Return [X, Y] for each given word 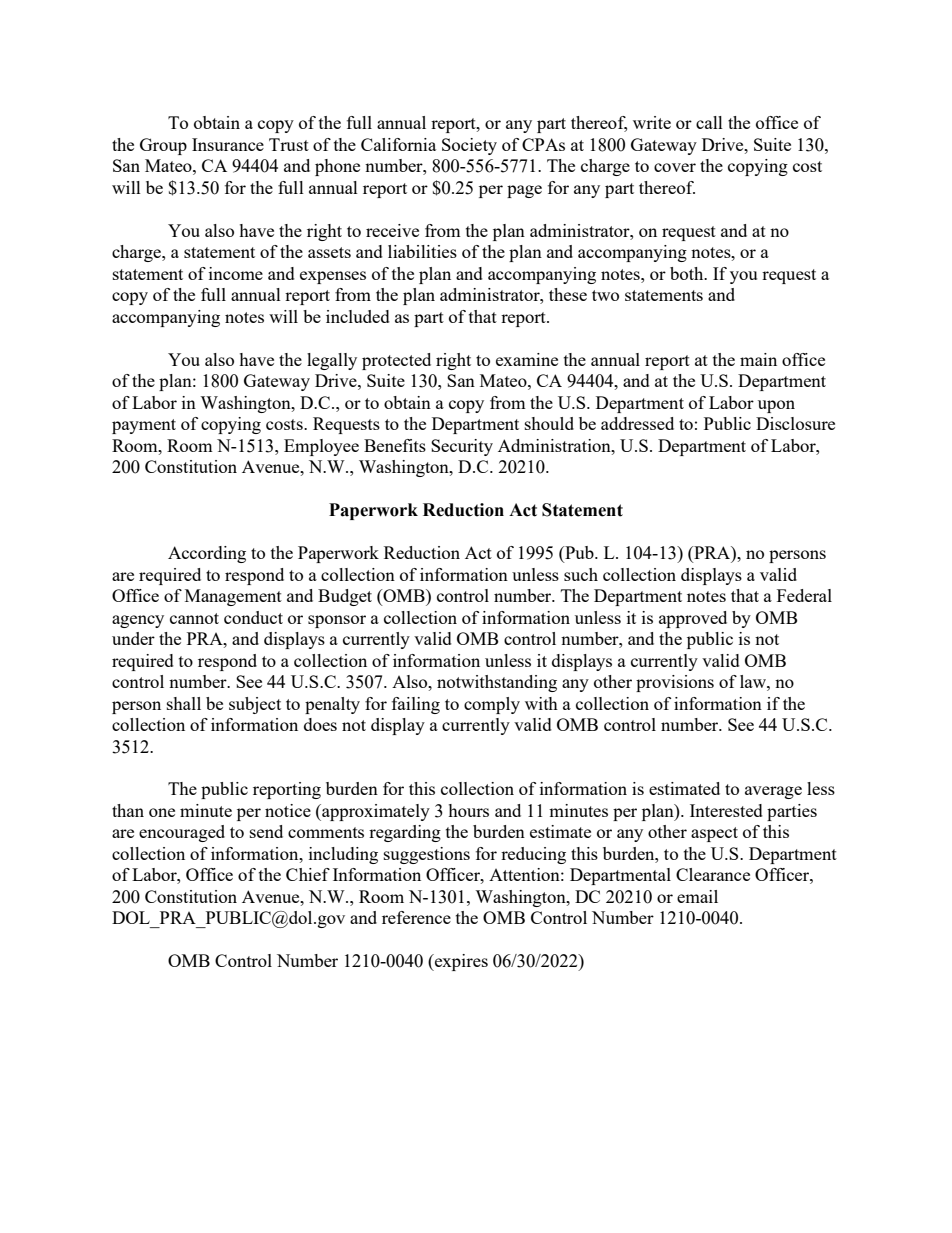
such [581, 574]
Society [469, 146]
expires [460, 962]
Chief [308, 874]
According [207, 554]
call [709, 122]
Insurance [228, 144]
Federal [804, 595]
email [697, 896]
